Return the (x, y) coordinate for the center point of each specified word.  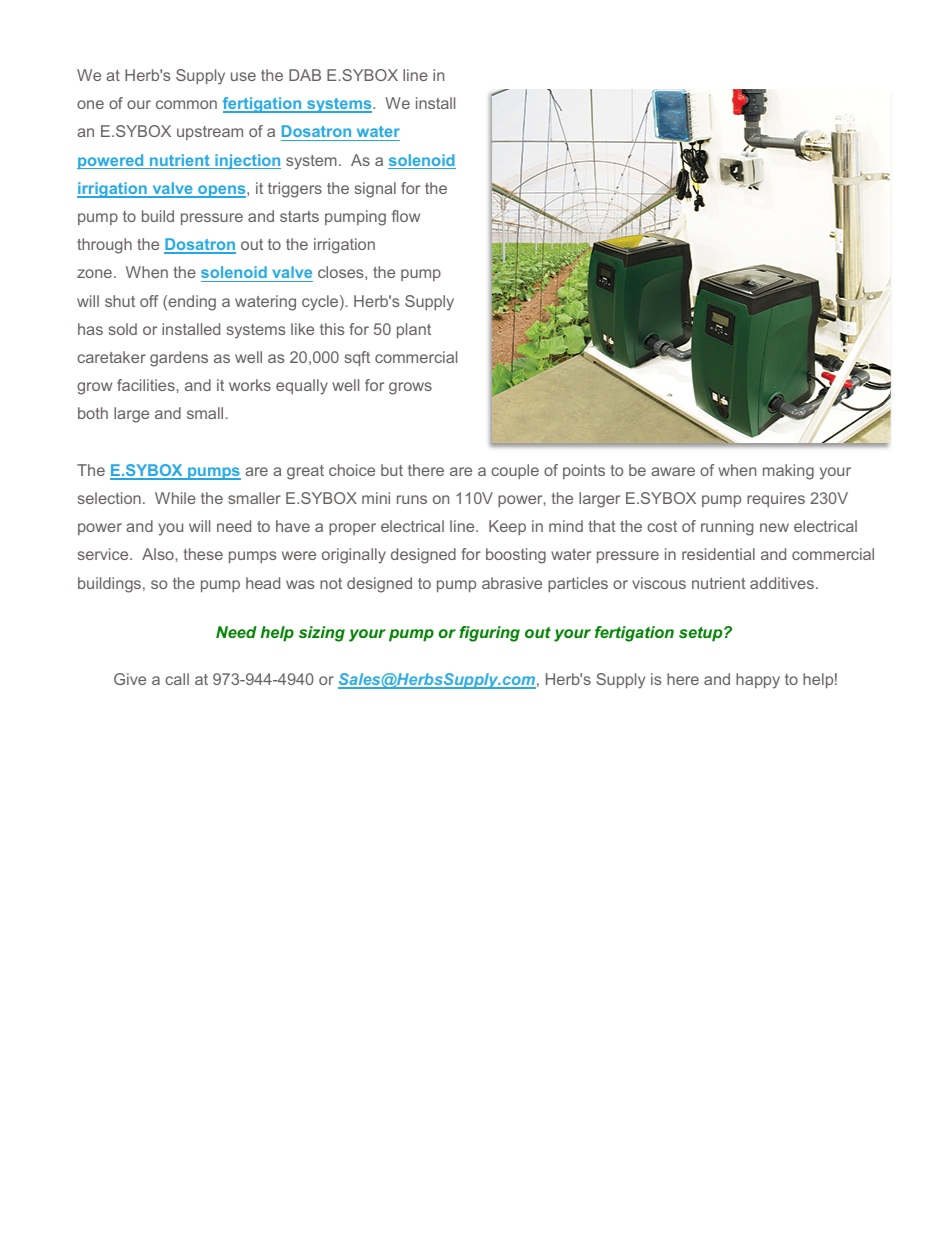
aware (673, 471)
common (186, 104)
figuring (489, 634)
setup (702, 634)
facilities (146, 385)
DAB (305, 75)
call (177, 679)
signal (375, 190)
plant (414, 330)
